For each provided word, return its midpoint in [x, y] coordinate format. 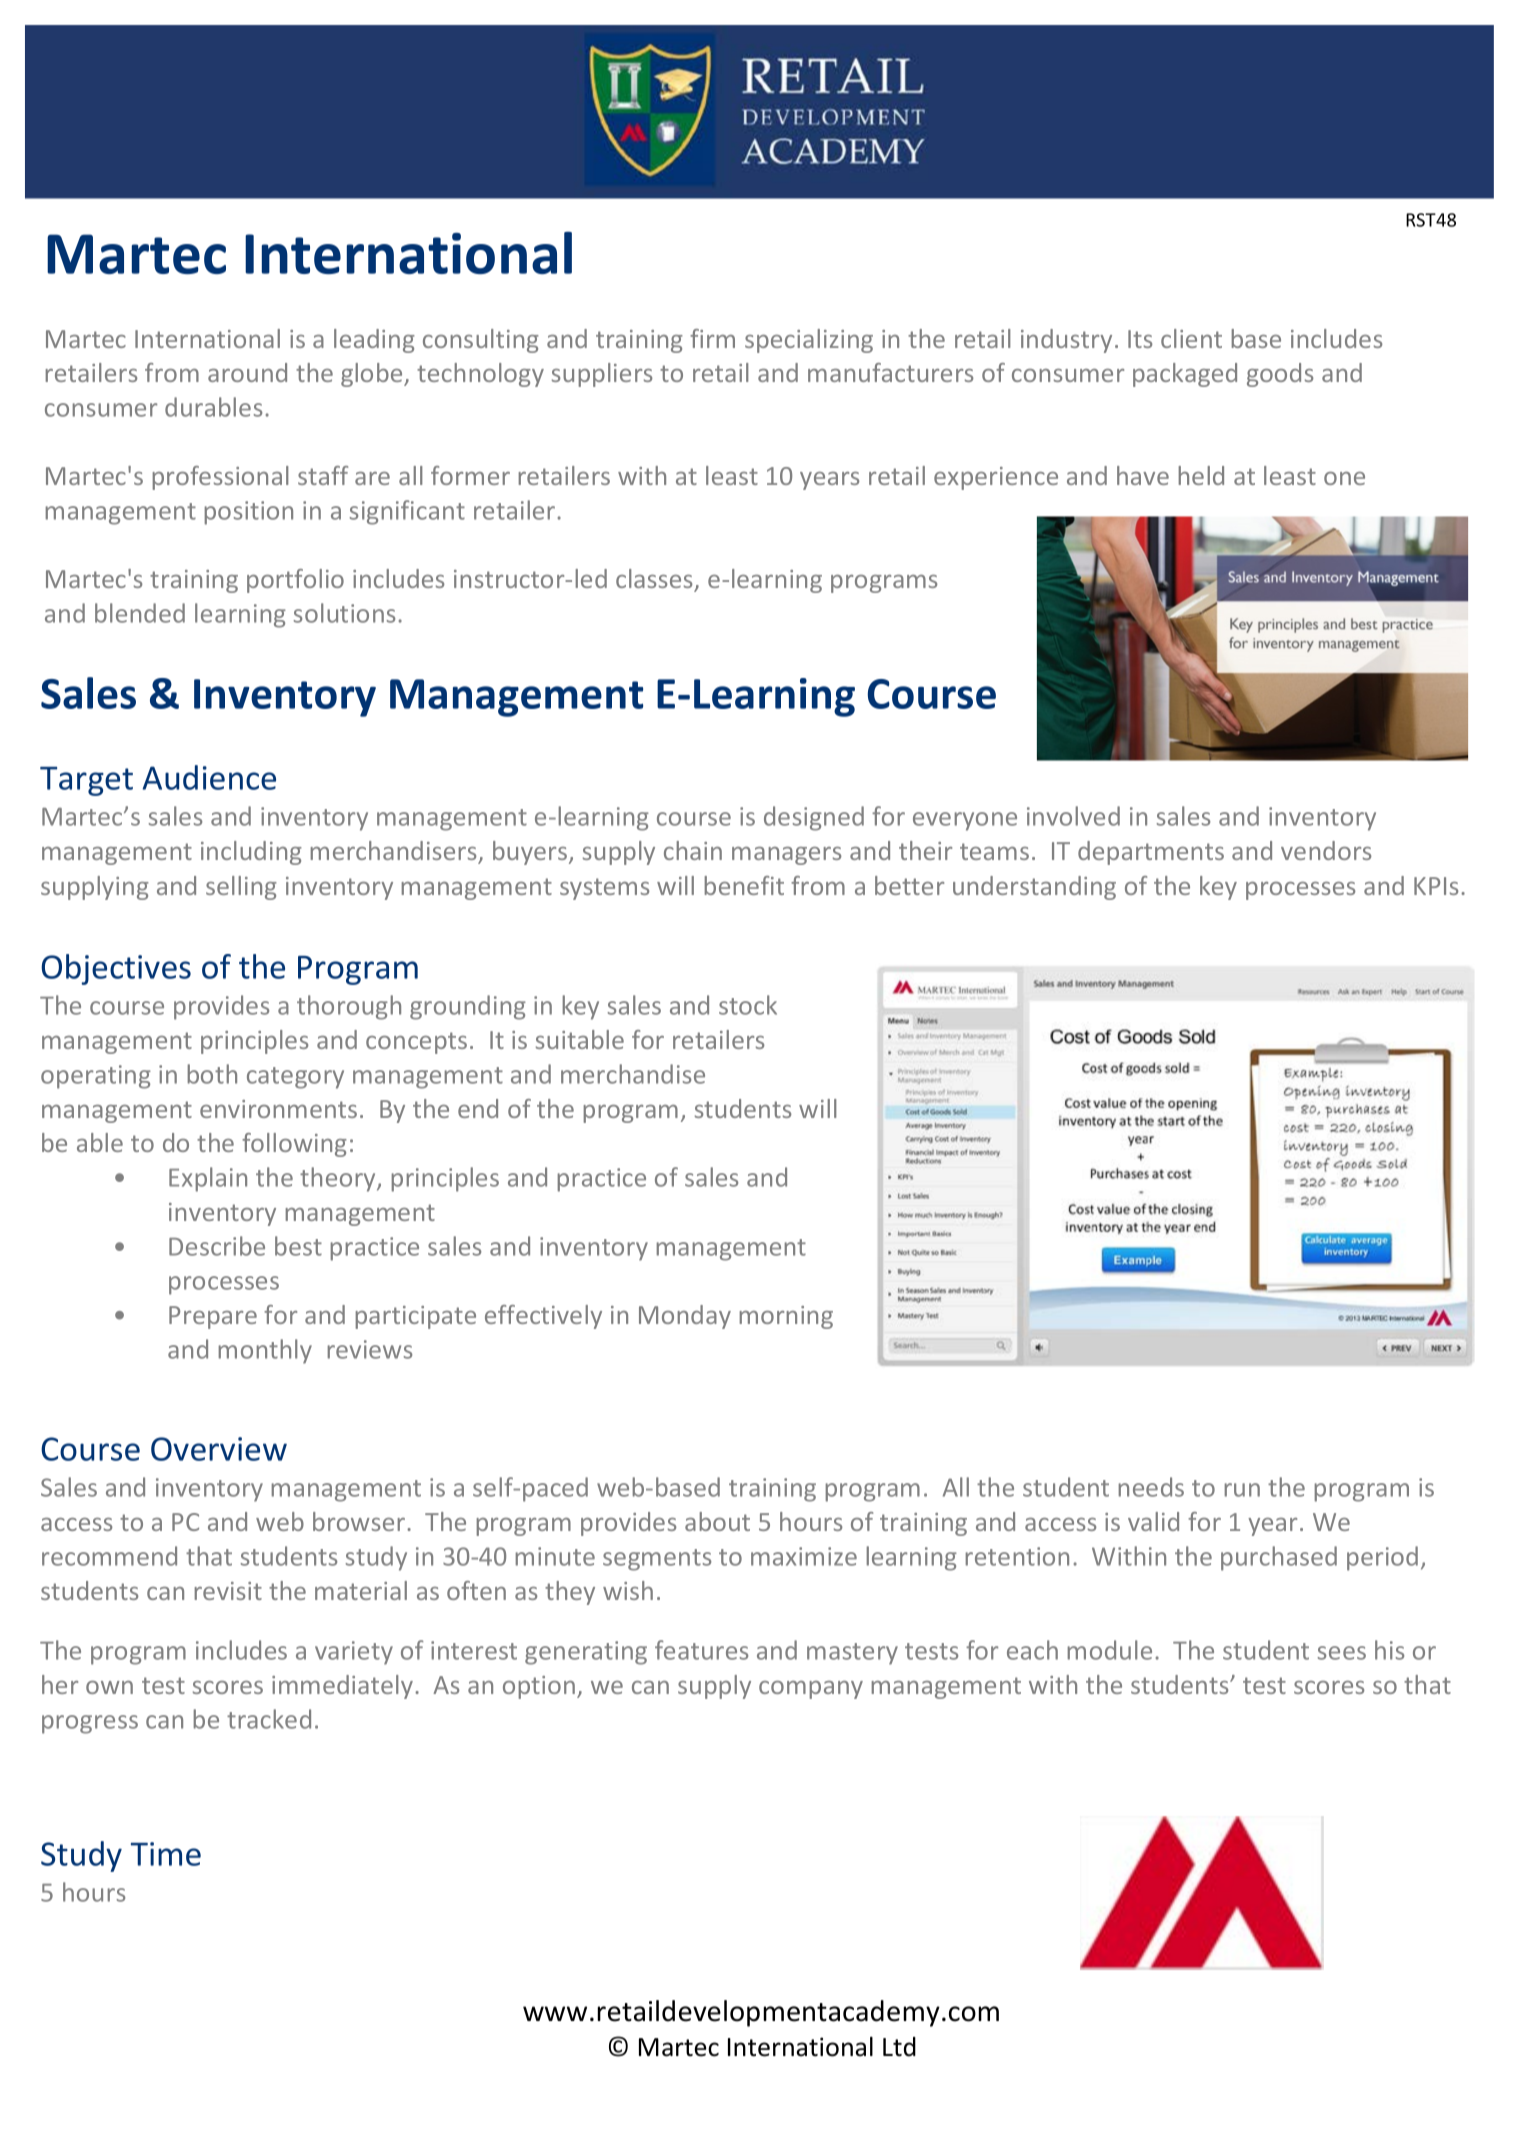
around [247, 372]
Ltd [899, 2047]
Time [166, 1854]
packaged [1185, 375]
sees [1342, 1653]
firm [712, 338]
